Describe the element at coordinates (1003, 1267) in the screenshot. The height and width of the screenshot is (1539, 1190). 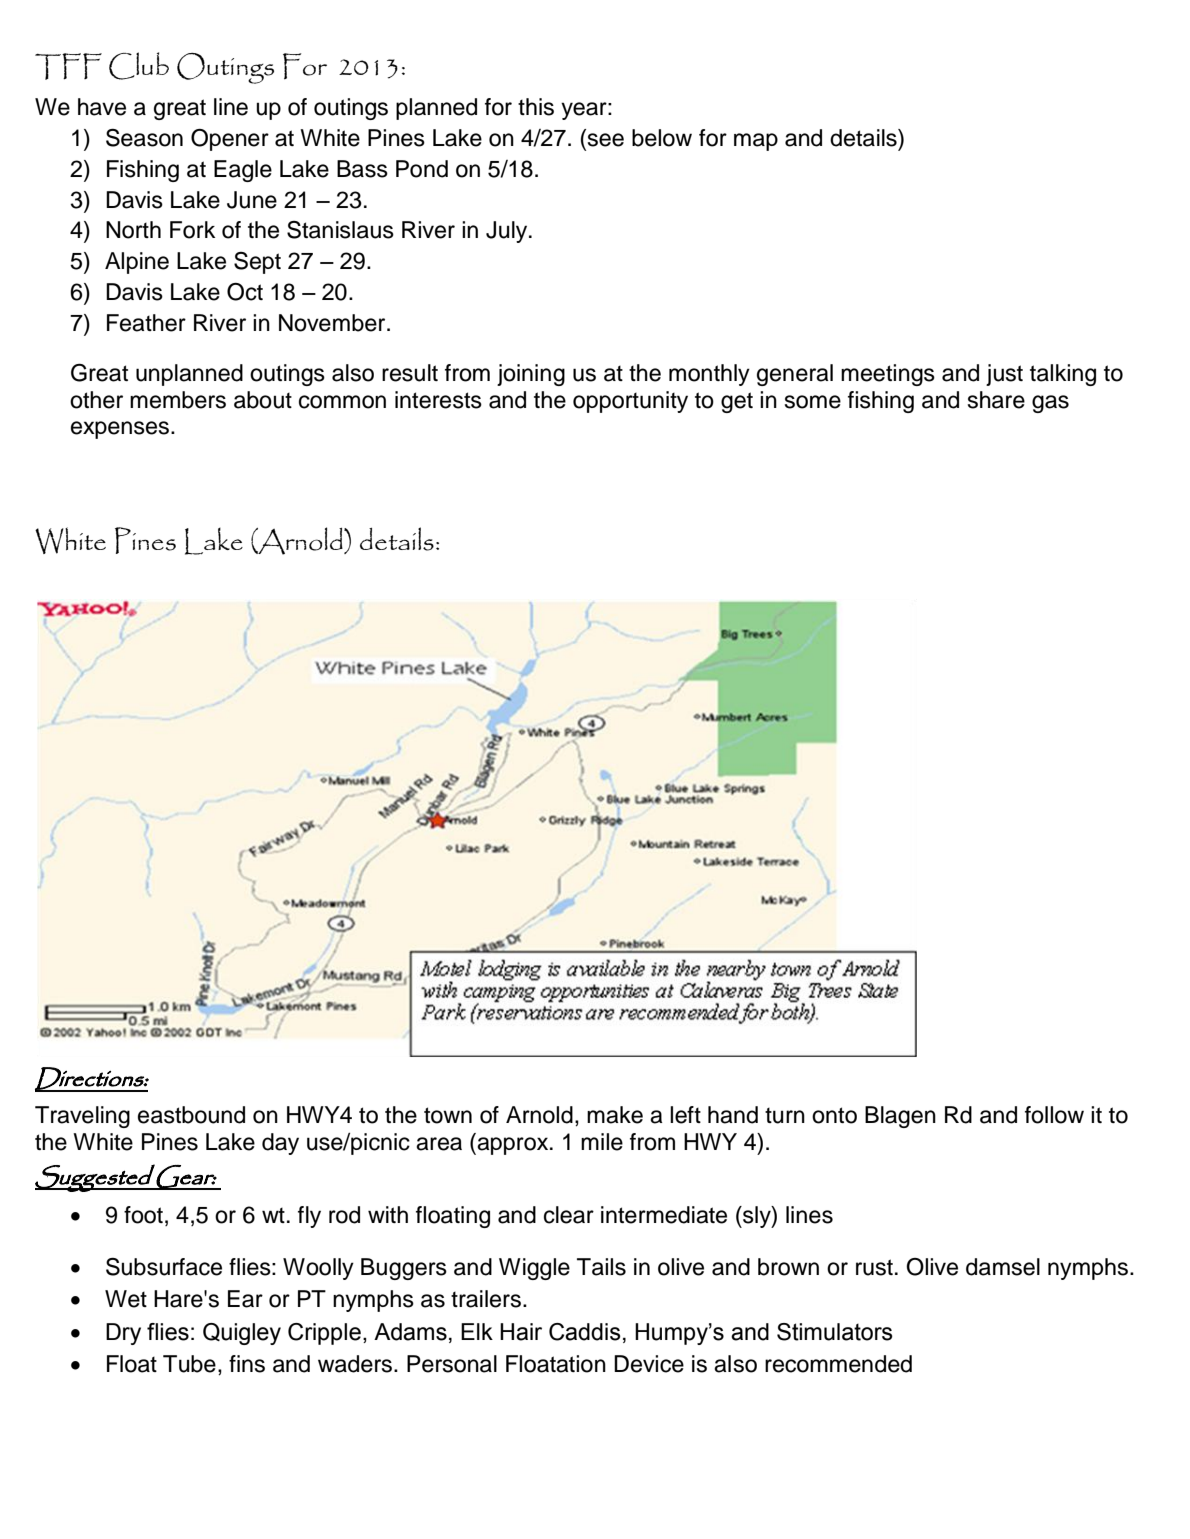
I see `damsel` at that location.
